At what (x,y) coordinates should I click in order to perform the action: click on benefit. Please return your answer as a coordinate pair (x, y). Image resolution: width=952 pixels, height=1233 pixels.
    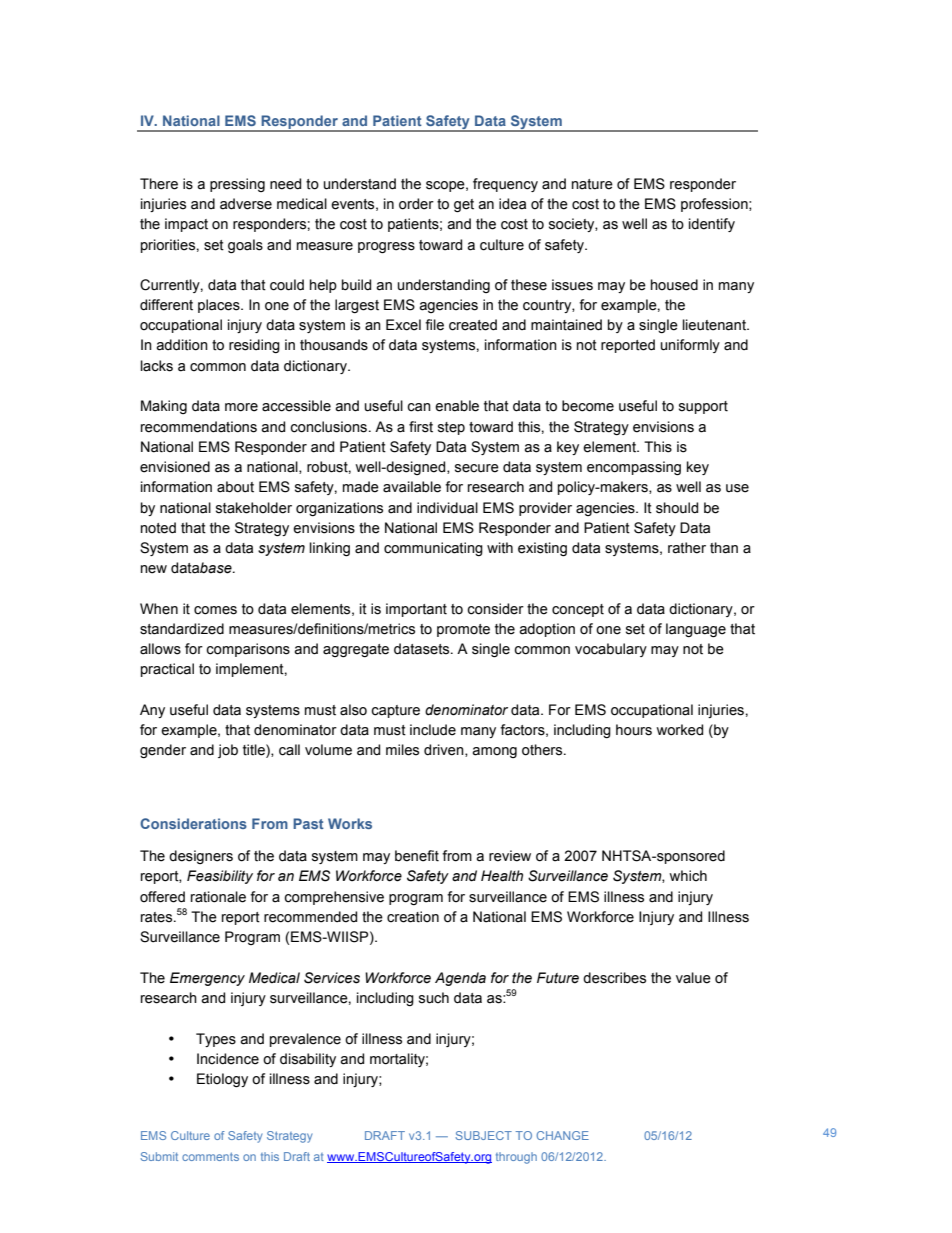
    Looking at the image, I should click on (417, 856).
